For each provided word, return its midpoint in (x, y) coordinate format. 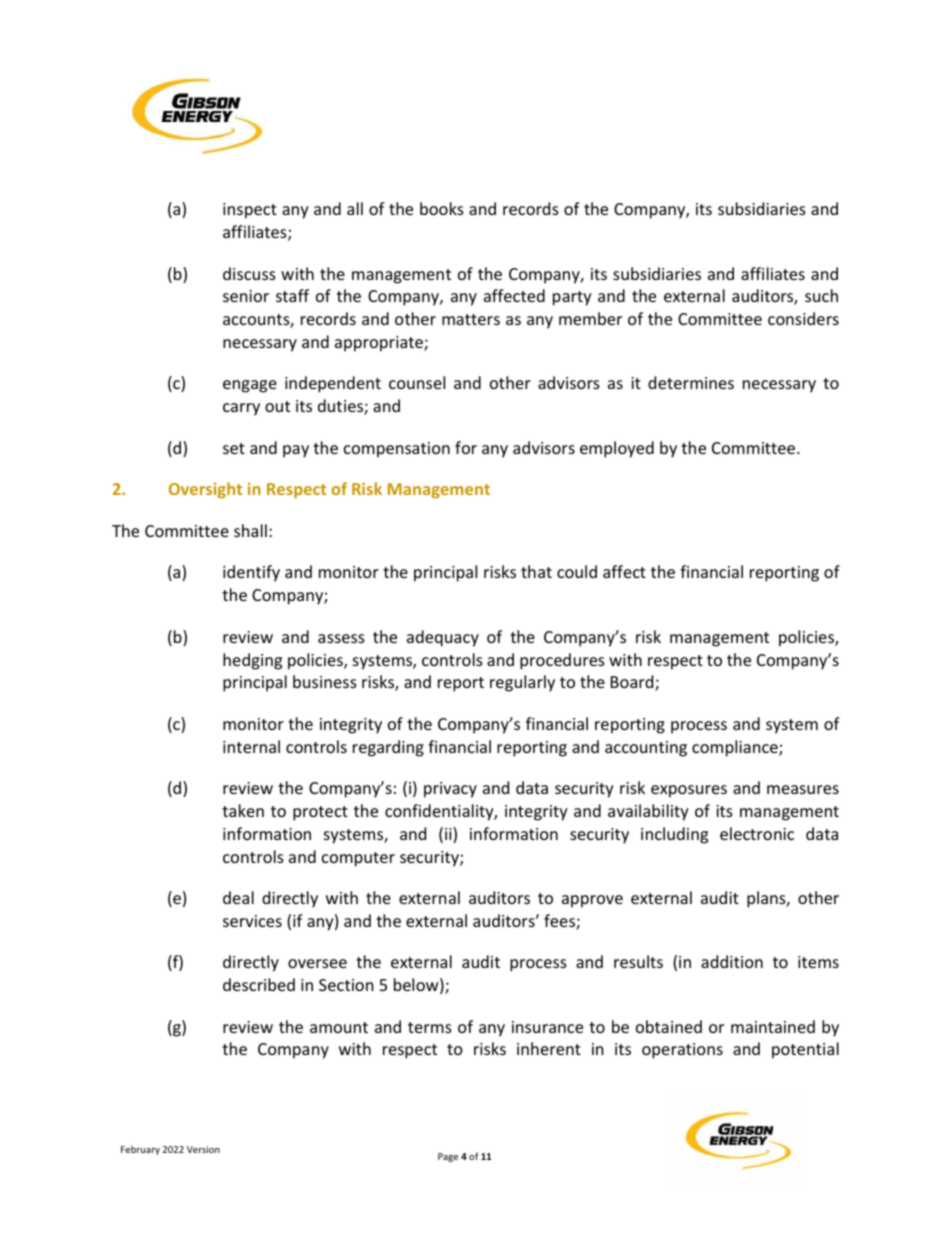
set (234, 448)
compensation (397, 450)
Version (203, 1149)
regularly (522, 683)
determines (691, 382)
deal (238, 897)
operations (682, 1051)
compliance (736, 748)
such (821, 295)
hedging (252, 661)
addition (732, 961)
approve (592, 901)
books (442, 208)
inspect (250, 211)
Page (448, 1157)
